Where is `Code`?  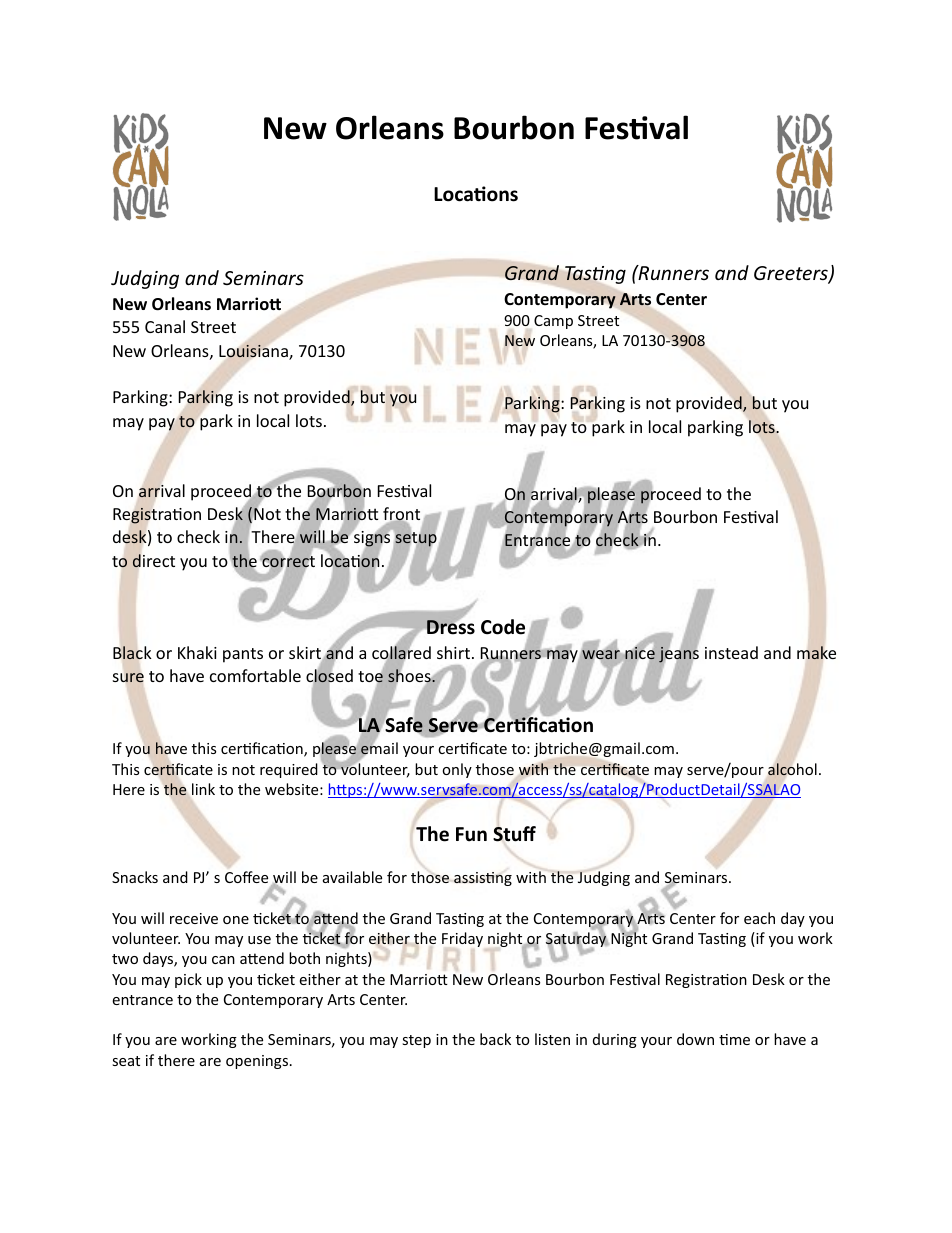
Code is located at coordinates (503, 627).
